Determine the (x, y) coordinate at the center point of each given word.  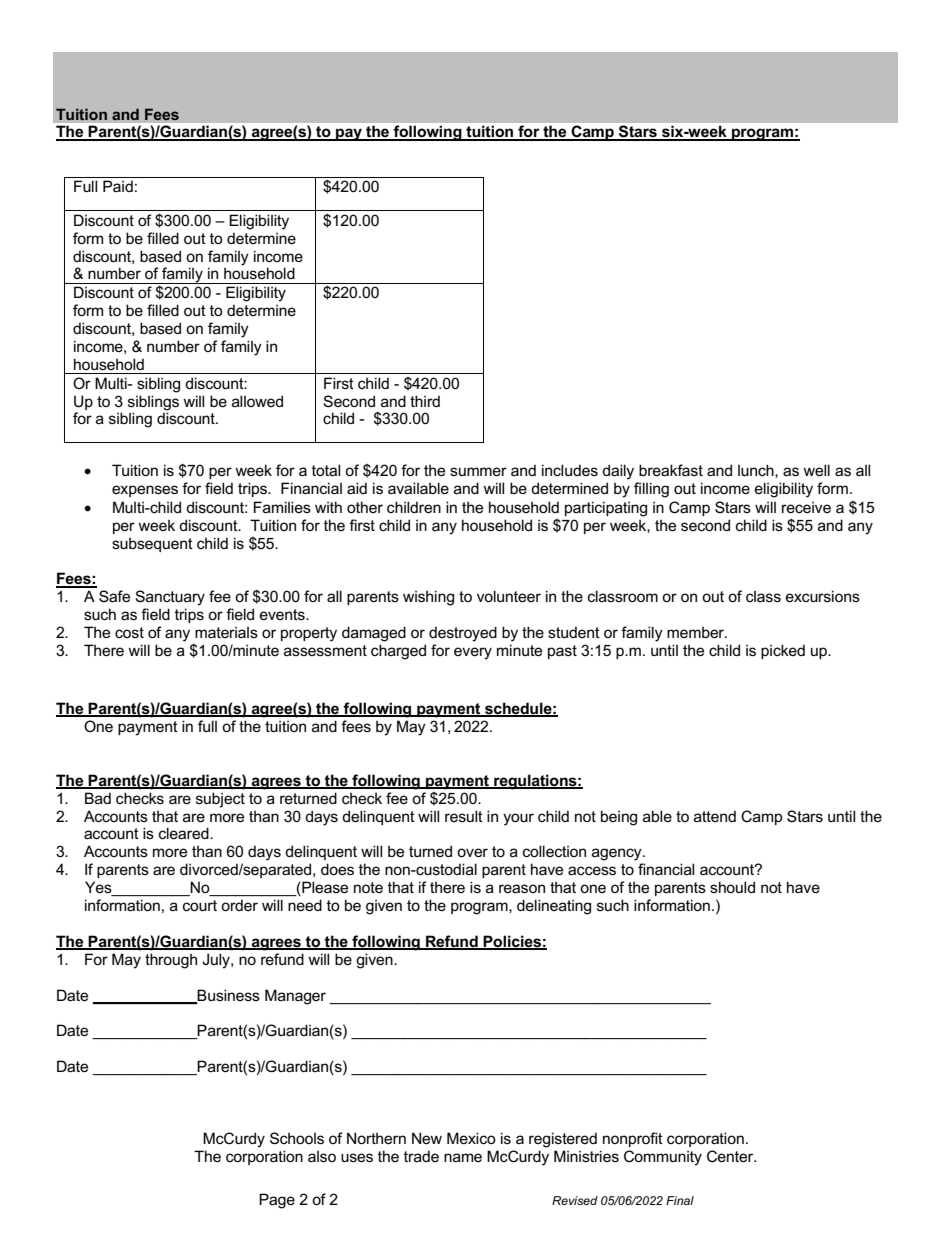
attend (715, 816)
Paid (118, 186)
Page (277, 1201)
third (425, 401)
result (464, 816)
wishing (428, 598)
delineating (554, 907)
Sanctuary (170, 598)
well (816, 470)
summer (478, 471)
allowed (257, 401)
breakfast (671, 470)
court (200, 905)
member (697, 632)
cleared (185, 833)
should (732, 887)
